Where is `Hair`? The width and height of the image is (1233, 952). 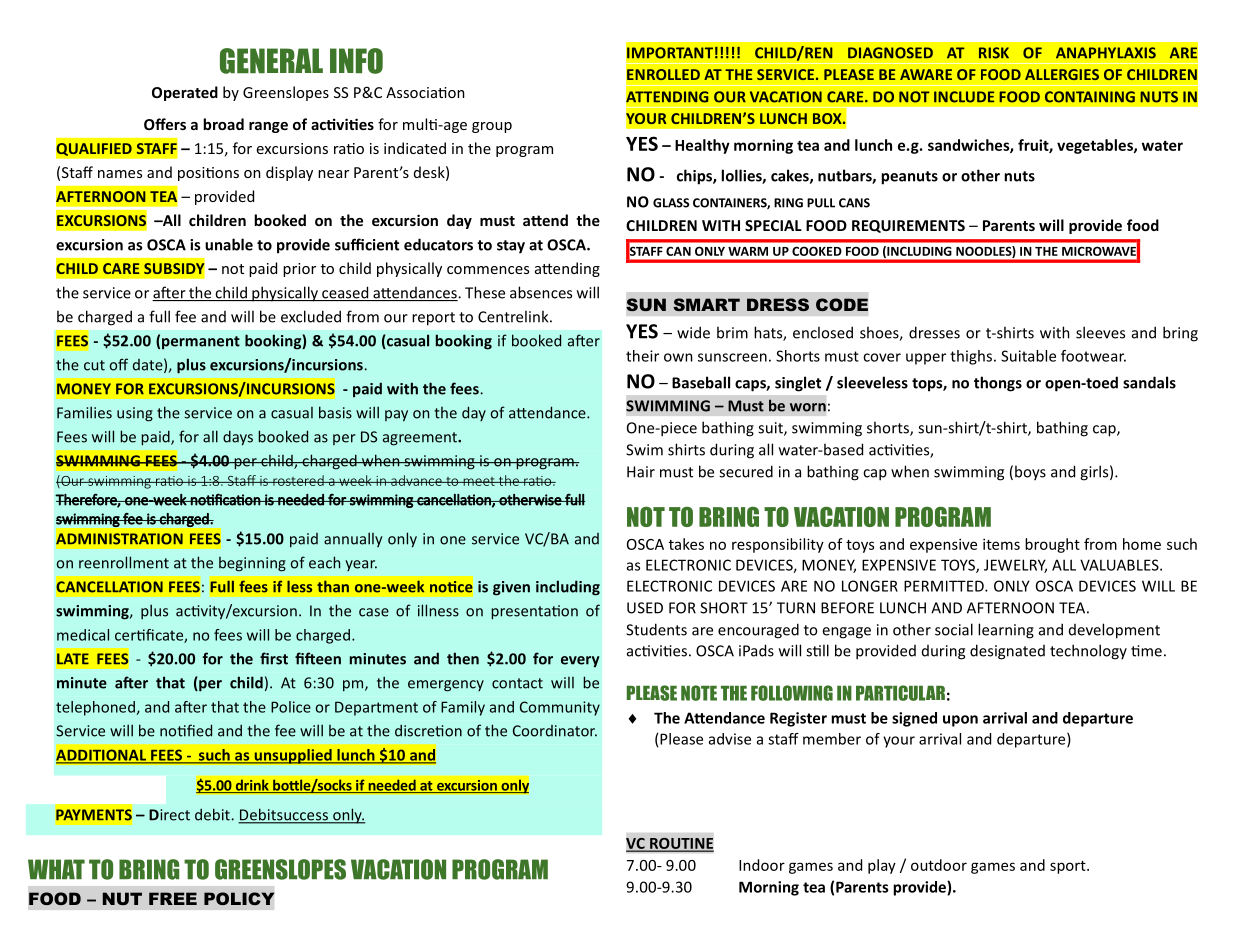
Hair is located at coordinates (641, 472).
